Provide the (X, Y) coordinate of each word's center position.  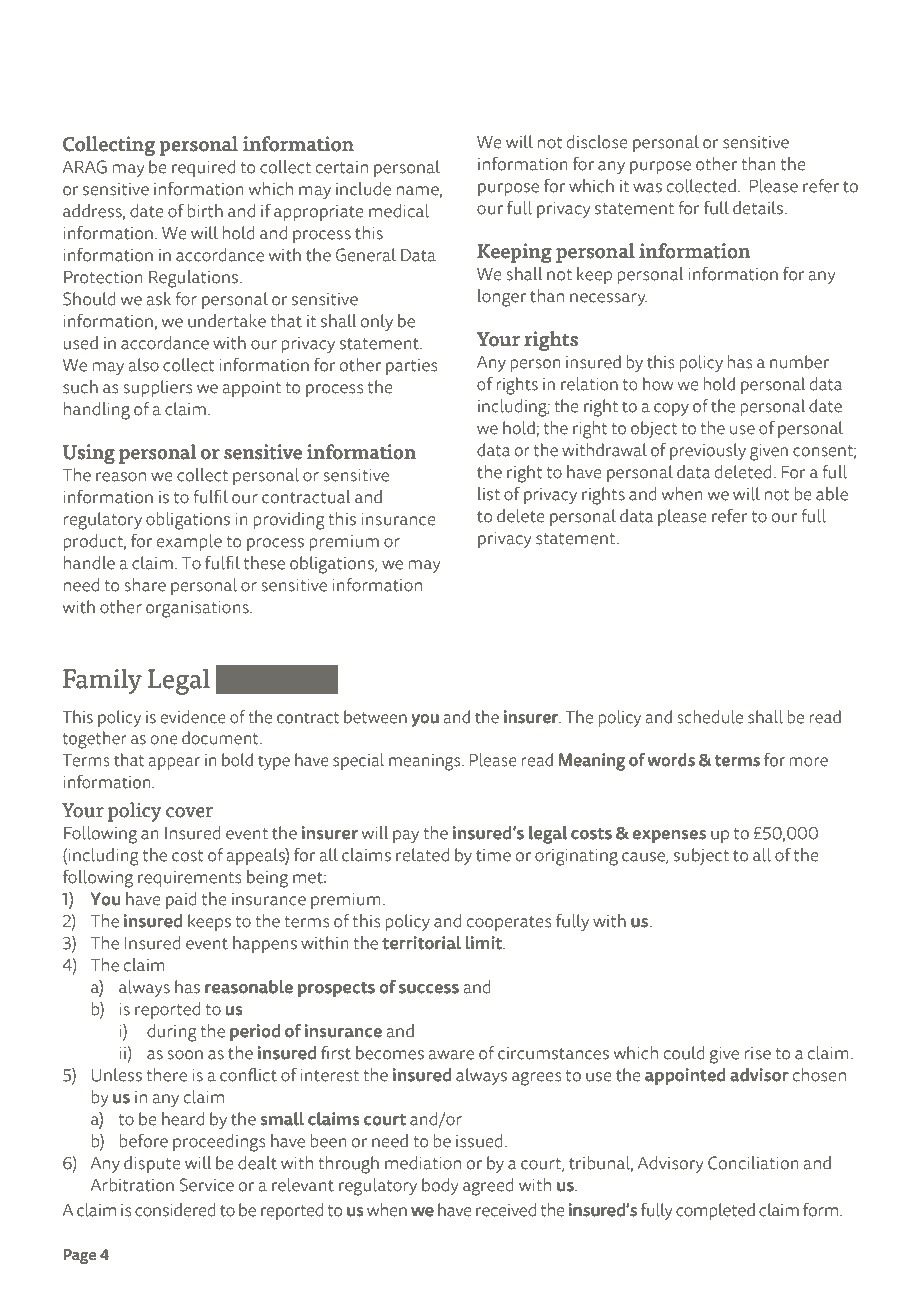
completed (715, 1211)
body (440, 1186)
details (759, 208)
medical (399, 211)
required (203, 168)
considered (175, 1210)
